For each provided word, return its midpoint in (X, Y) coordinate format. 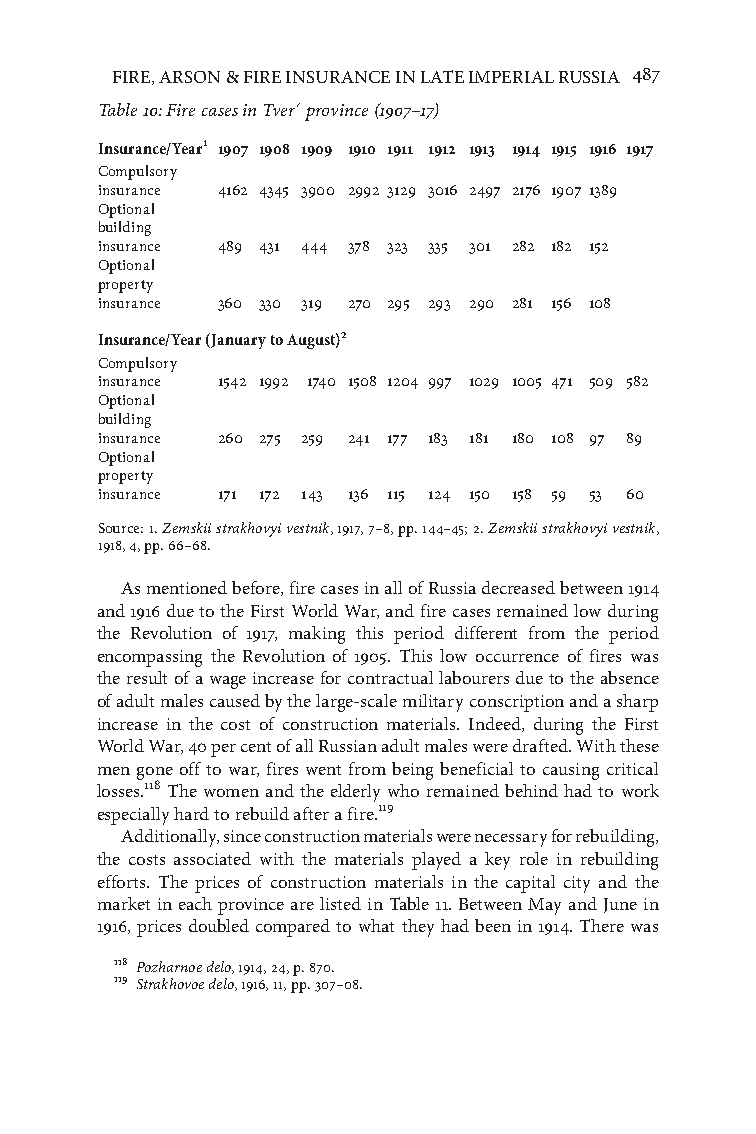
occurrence (517, 658)
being (412, 771)
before (257, 588)
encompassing (150, 658)
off (190, 768)
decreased (518, 587)
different (486, 632)
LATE (442, 76)
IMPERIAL (511, 77)
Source (121, 528)
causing (571, 771)
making (317, 635)
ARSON (189, 77)
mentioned (187, 587)
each (195, 903)
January (238, 341)
